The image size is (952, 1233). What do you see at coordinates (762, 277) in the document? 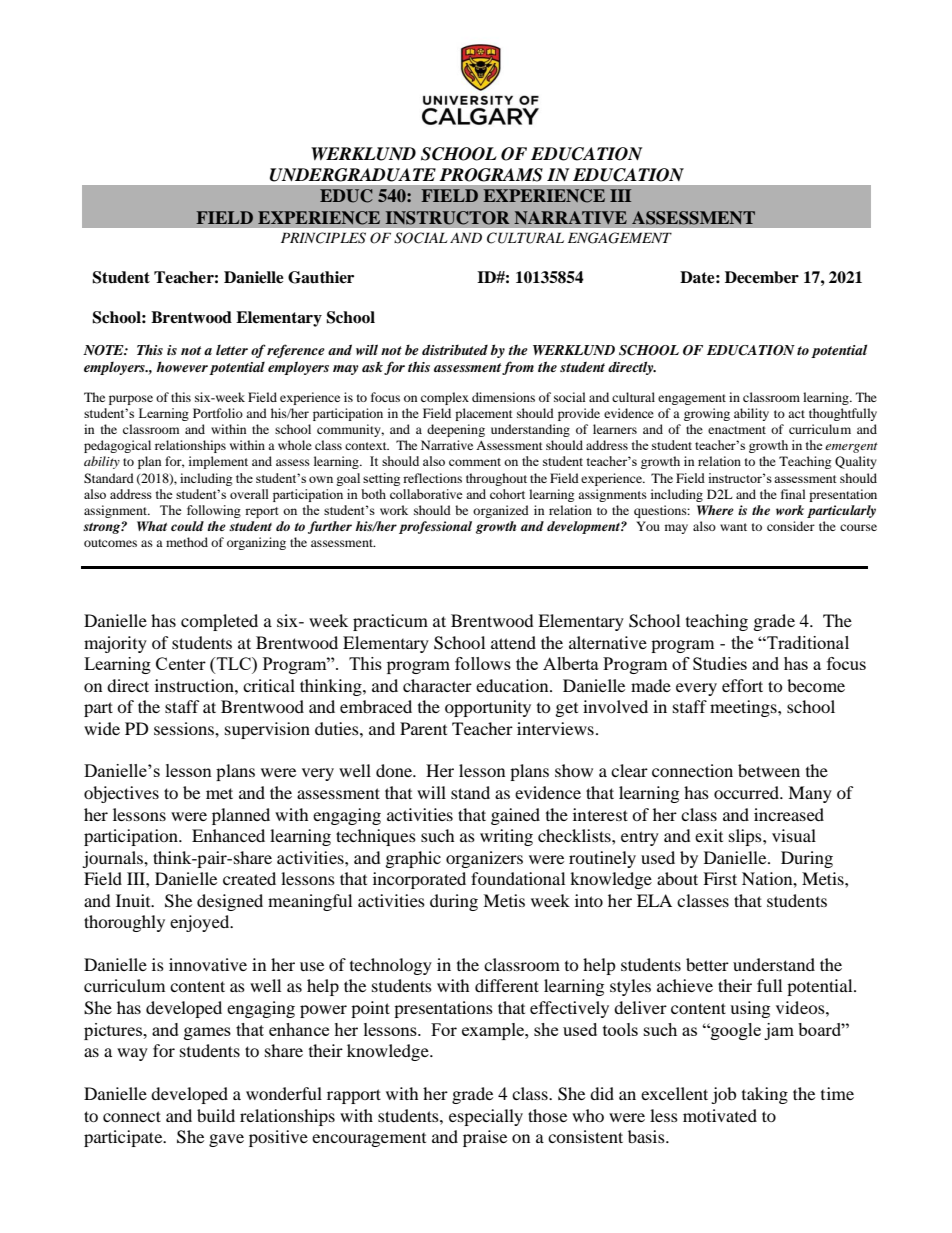
I see `December` at bounding box center [762, 277].
